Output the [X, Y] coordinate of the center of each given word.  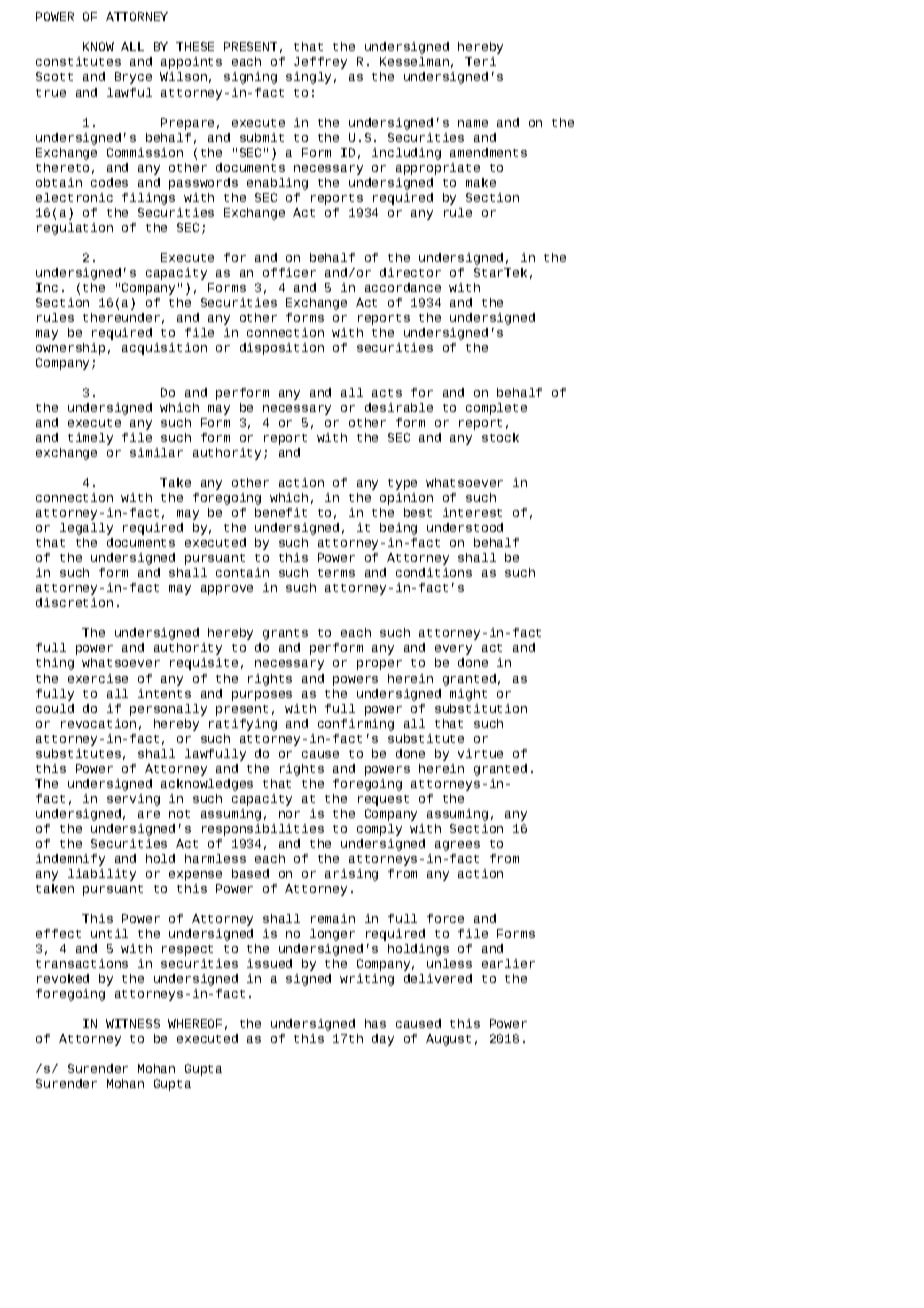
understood [465, 527]
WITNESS [133, 1023]
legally [86, 529]
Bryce [133, 78]
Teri [480, 61]
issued [269, 963]
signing [250, 78]
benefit [281, 512]
